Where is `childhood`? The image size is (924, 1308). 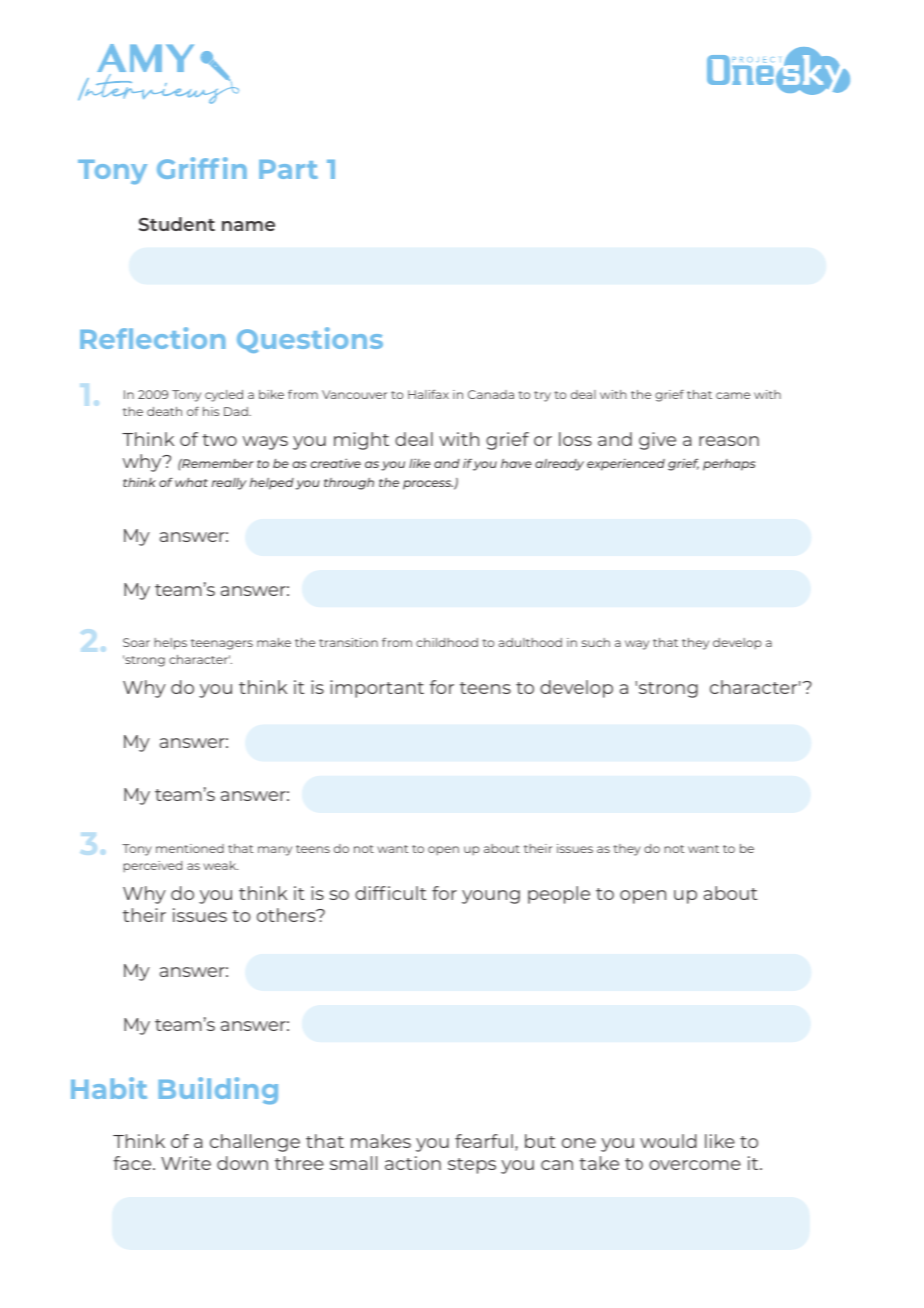 childhood is located at coordinates (447, 642).
